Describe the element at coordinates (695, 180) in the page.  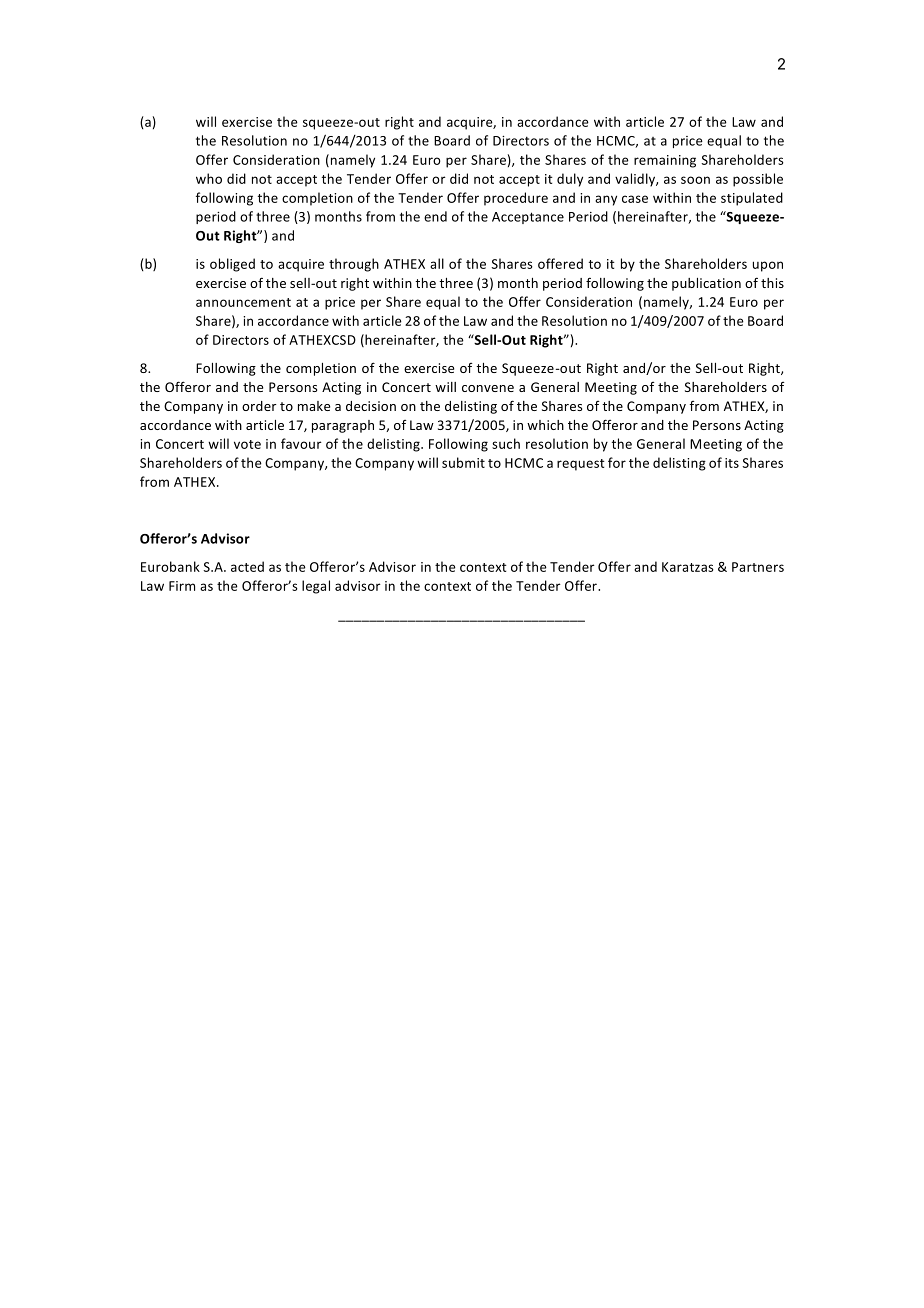
I see `soon` at that location.
